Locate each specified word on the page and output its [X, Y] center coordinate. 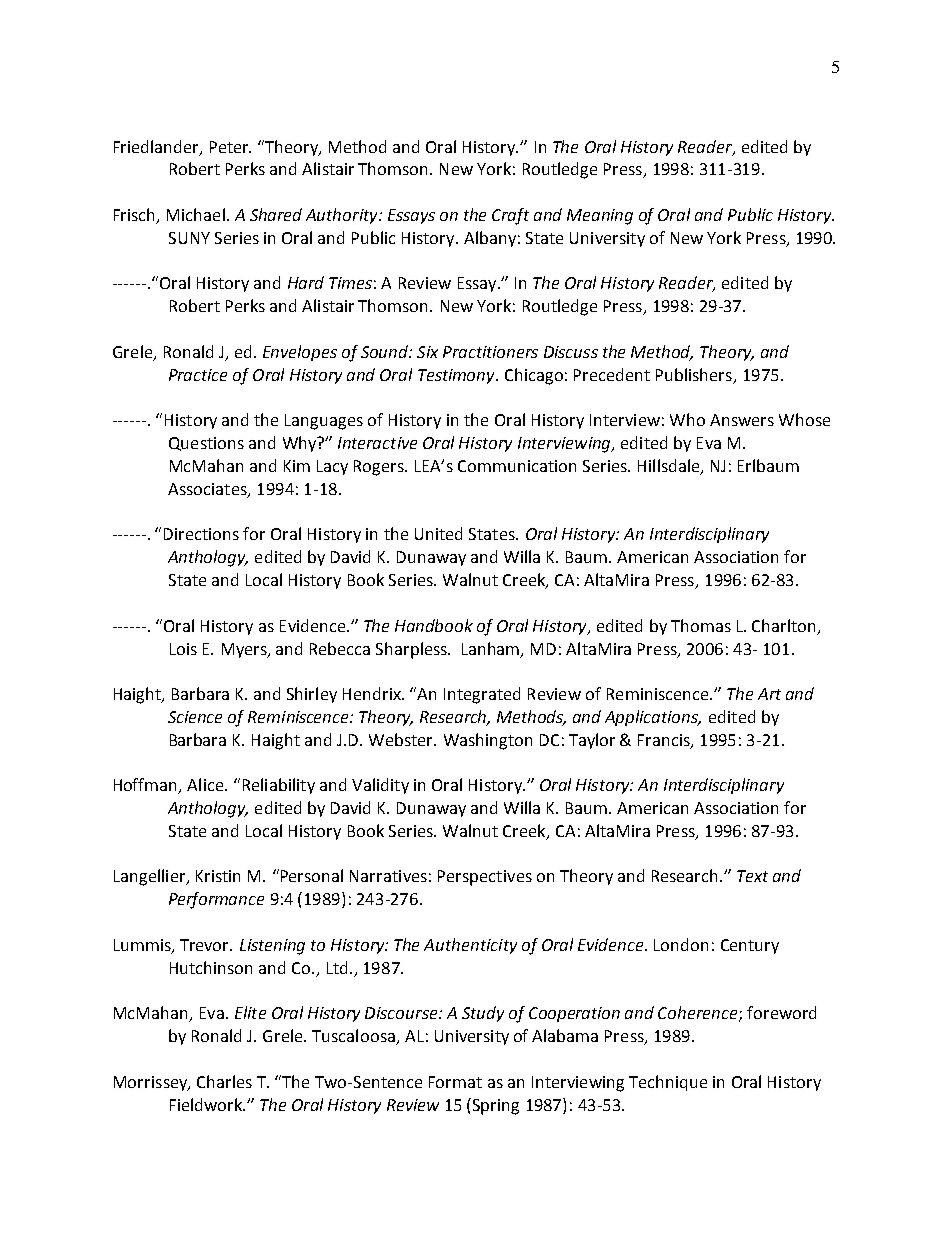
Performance [216, 900]
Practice [198, 375]
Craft [510, 216]
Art [769, 694]
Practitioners [490, 352]
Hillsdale [670, 467]
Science [195, 717]
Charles [224, 1081]
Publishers [694, 374]
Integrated [482, 695]
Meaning [600, 217]
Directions [201, 534]
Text [752, 876]
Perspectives [485, 878]
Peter [230, 147]
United [438, 533]
